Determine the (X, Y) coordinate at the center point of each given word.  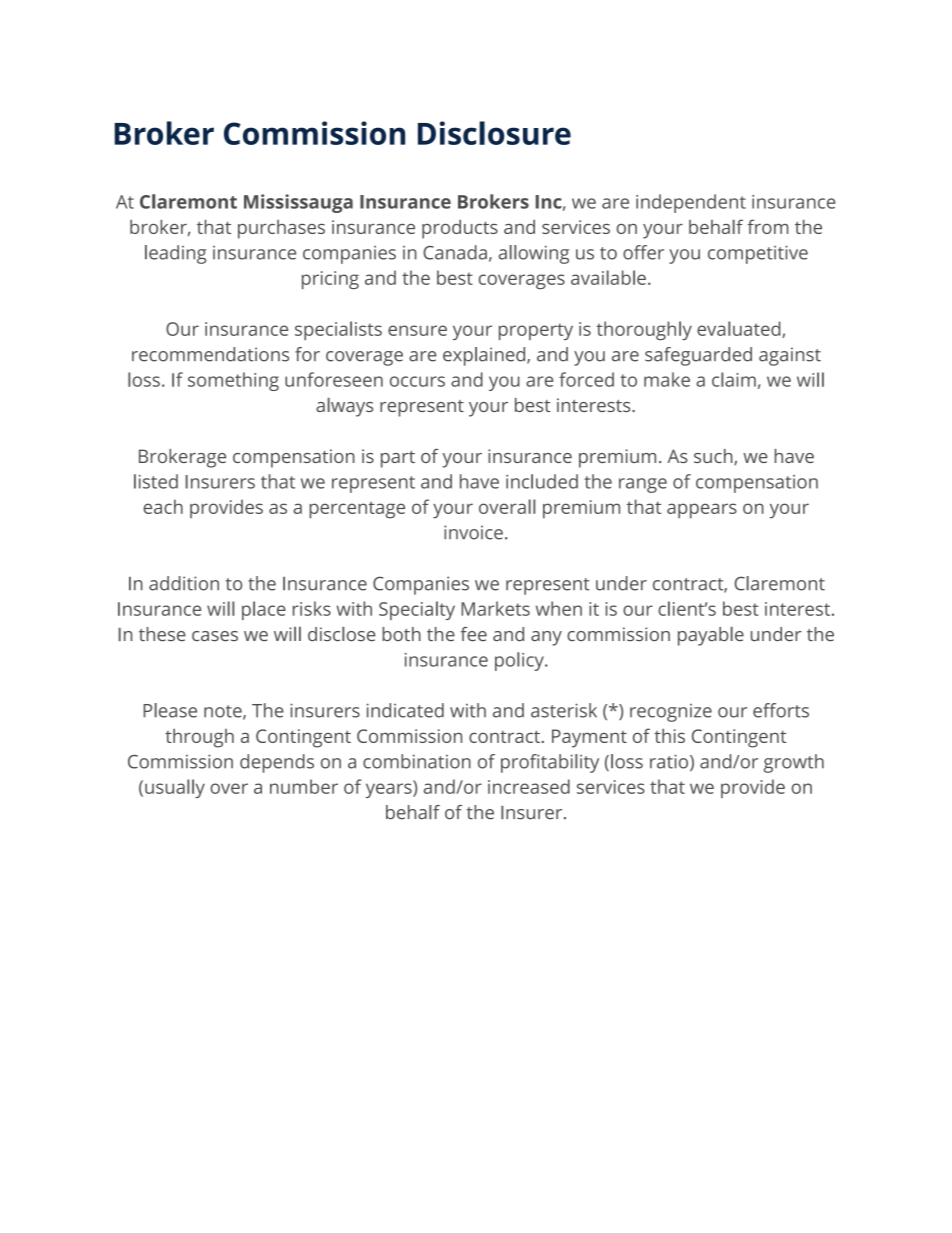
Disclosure (494, 133)
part (398, 459)
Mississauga (298, 203)
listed (156, 481)
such (714, 457)
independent (691, 203)
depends (277, 763)
